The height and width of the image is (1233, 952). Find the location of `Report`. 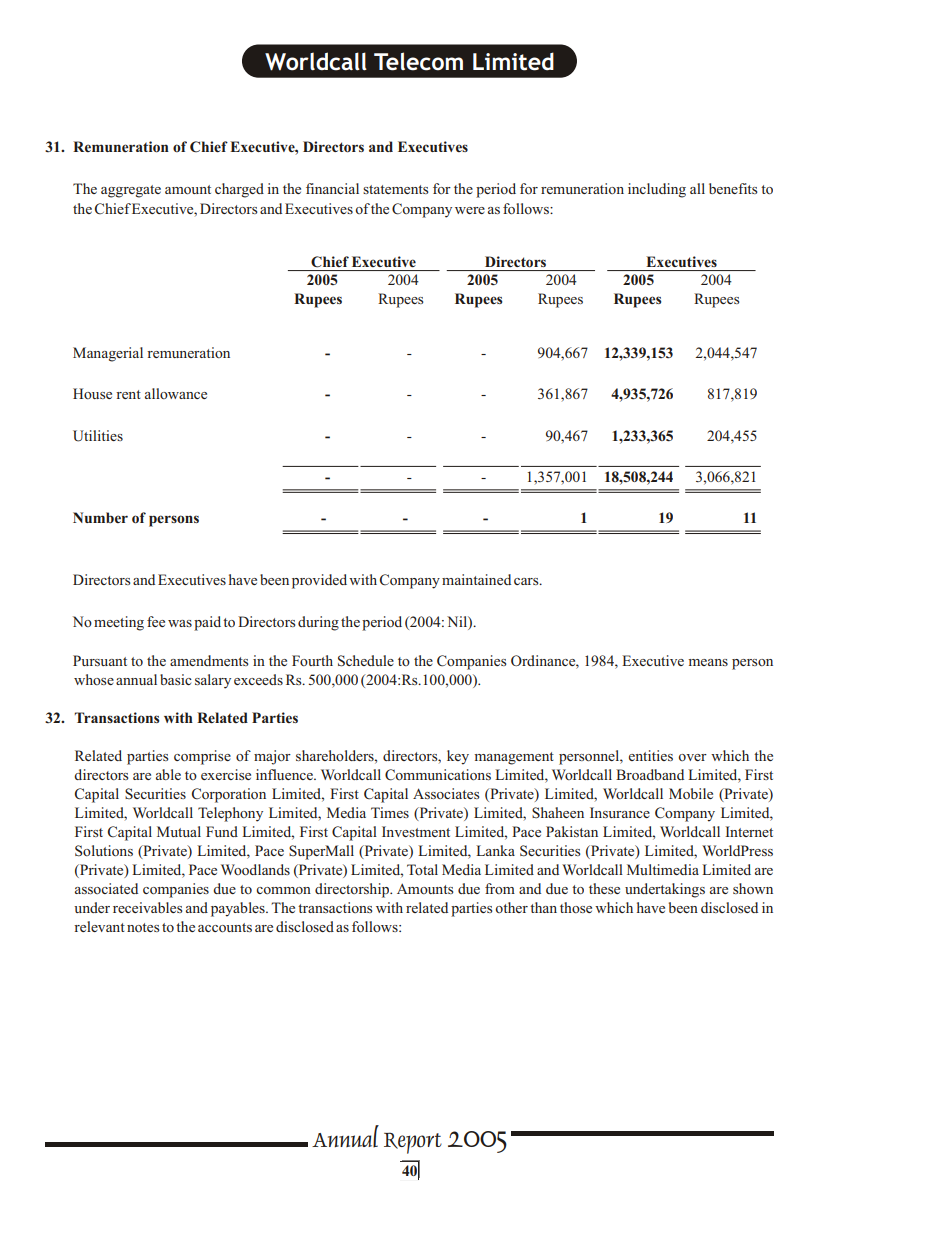

Report is located at coordinates (413, 1143).
